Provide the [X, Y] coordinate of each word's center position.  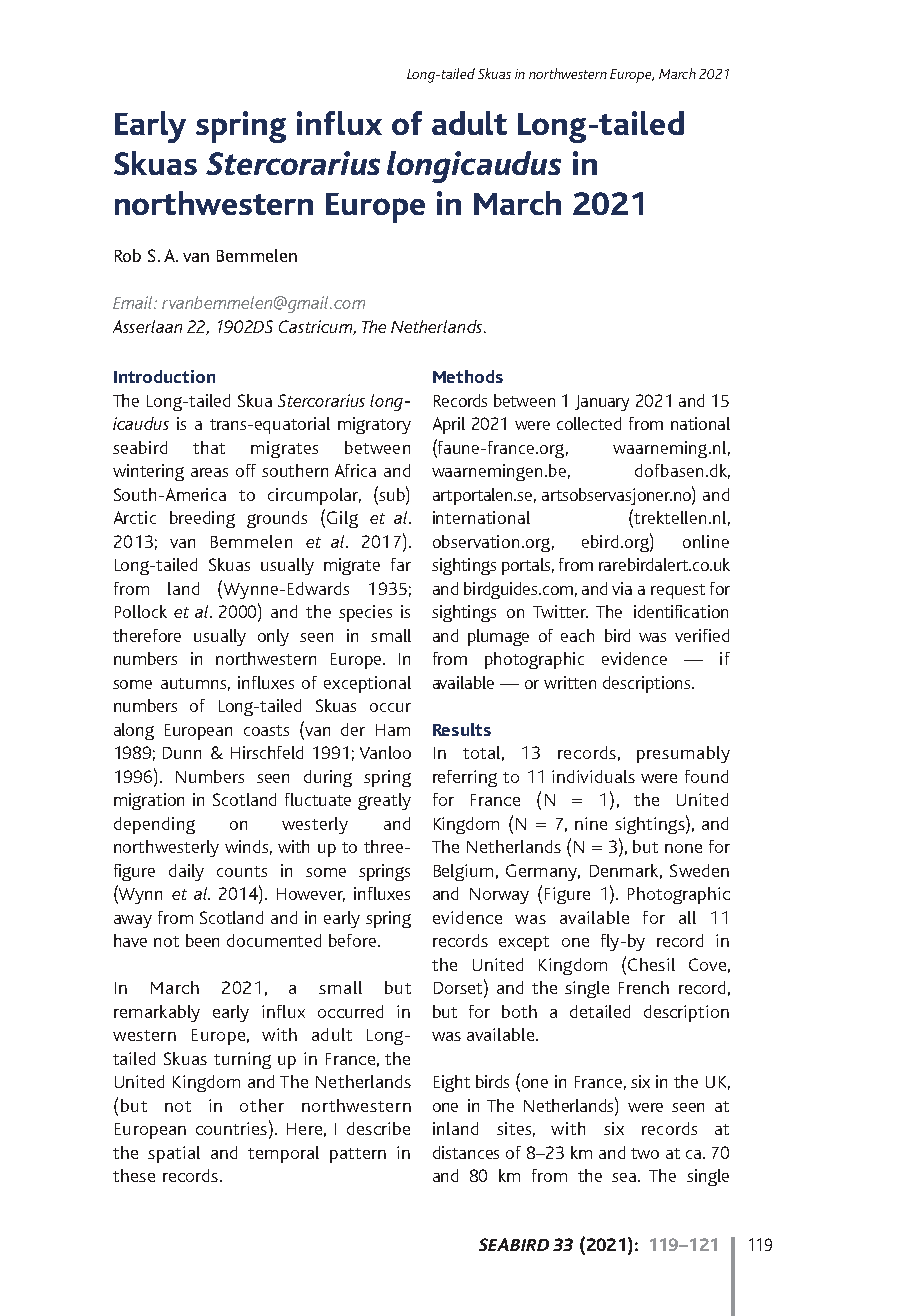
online [706, 541]
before [352, 940]
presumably [683, 754]
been [202, 940]
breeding [202, 519]
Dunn [182, 753]
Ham [393, 730]
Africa [355, 470]
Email [134, 302]
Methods [468, 376]
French [644, 987]
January [602, 403]
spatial [174, 1154]
